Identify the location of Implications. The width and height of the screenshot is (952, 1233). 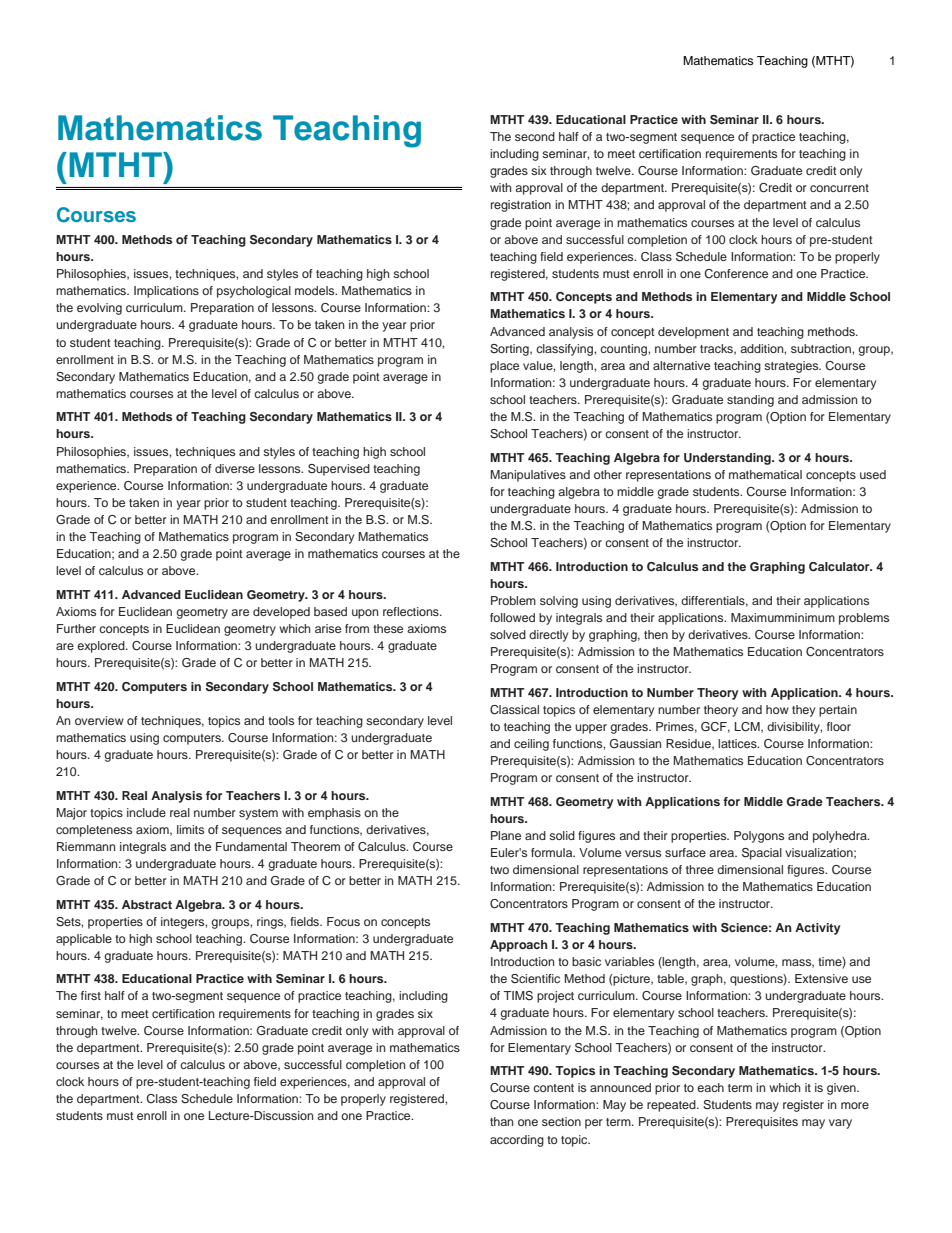
(166, 292).
